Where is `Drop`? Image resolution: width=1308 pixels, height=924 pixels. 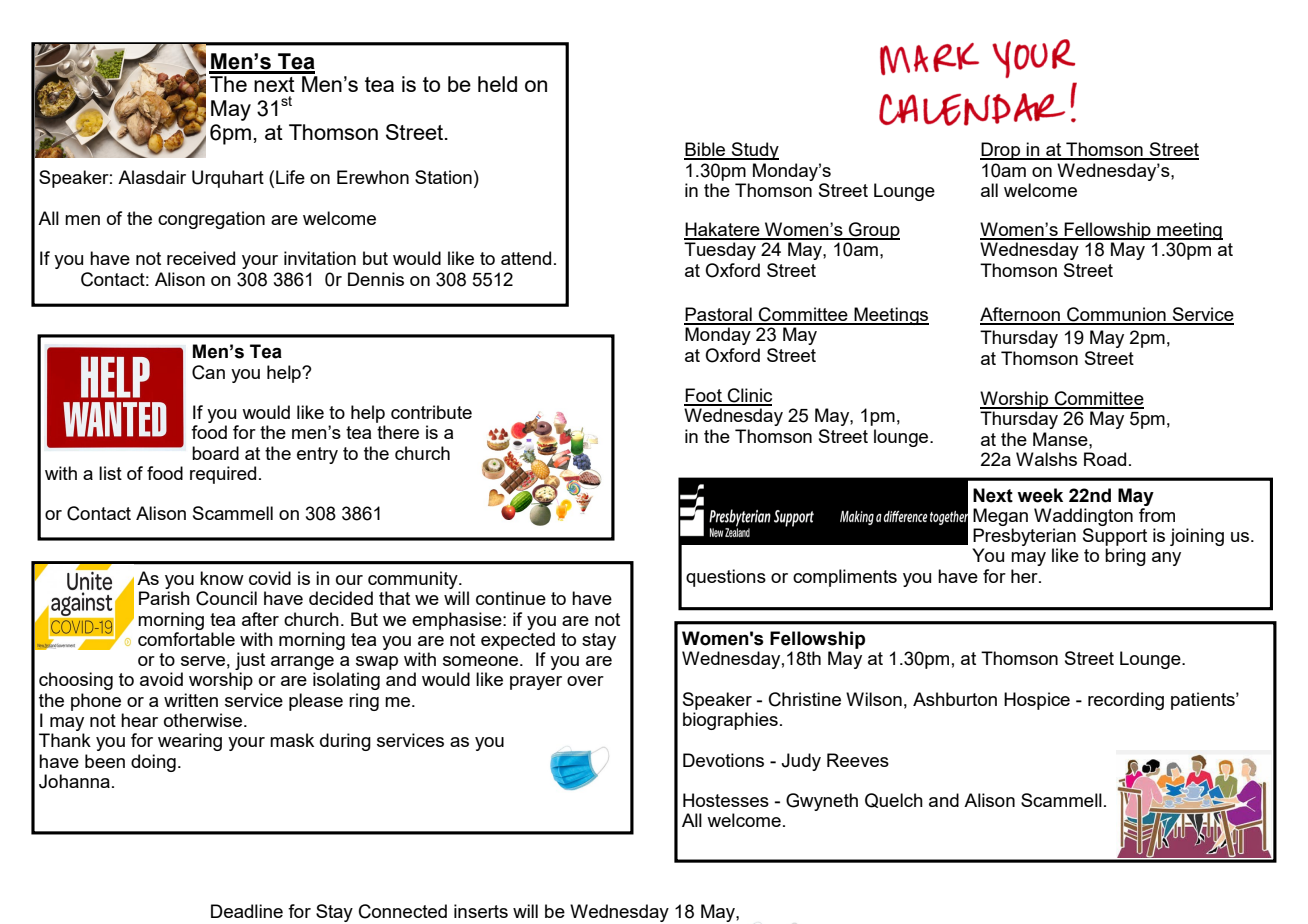 Drop is located at coordinates (1001, 151).
